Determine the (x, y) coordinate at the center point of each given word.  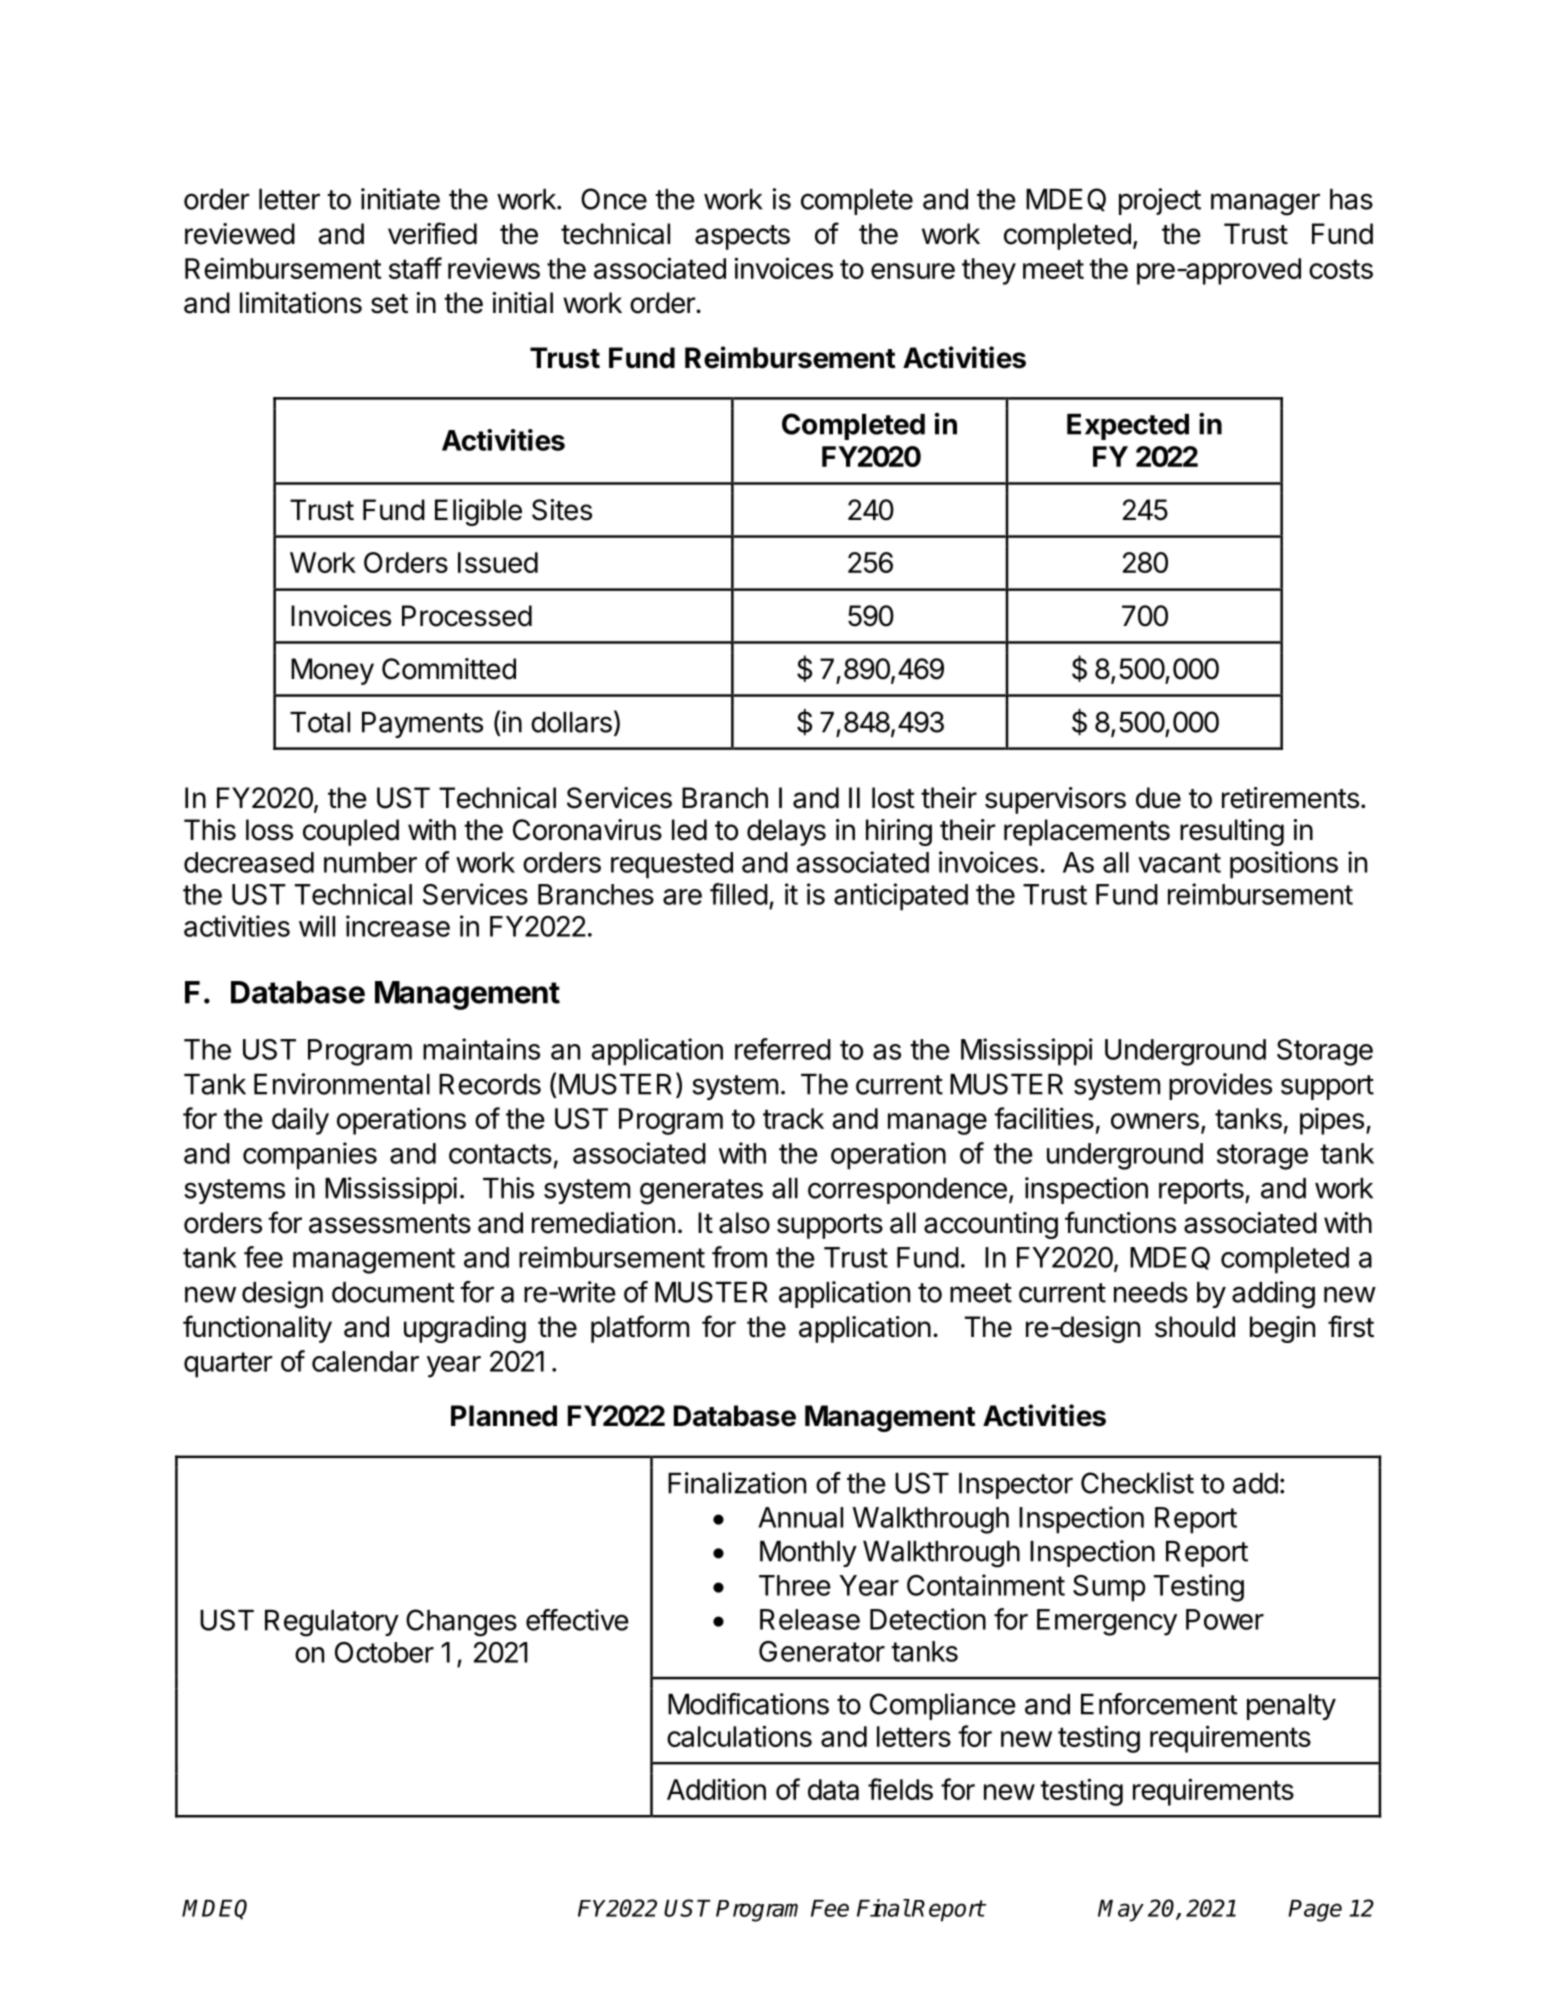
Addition (716, 1789)
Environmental (342, 1084)
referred (783, 1049)
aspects (742, 237)
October (384, 1652)
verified (432, 233)
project (1160, 201)
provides (1220, 1086)
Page (1315, 1911)
